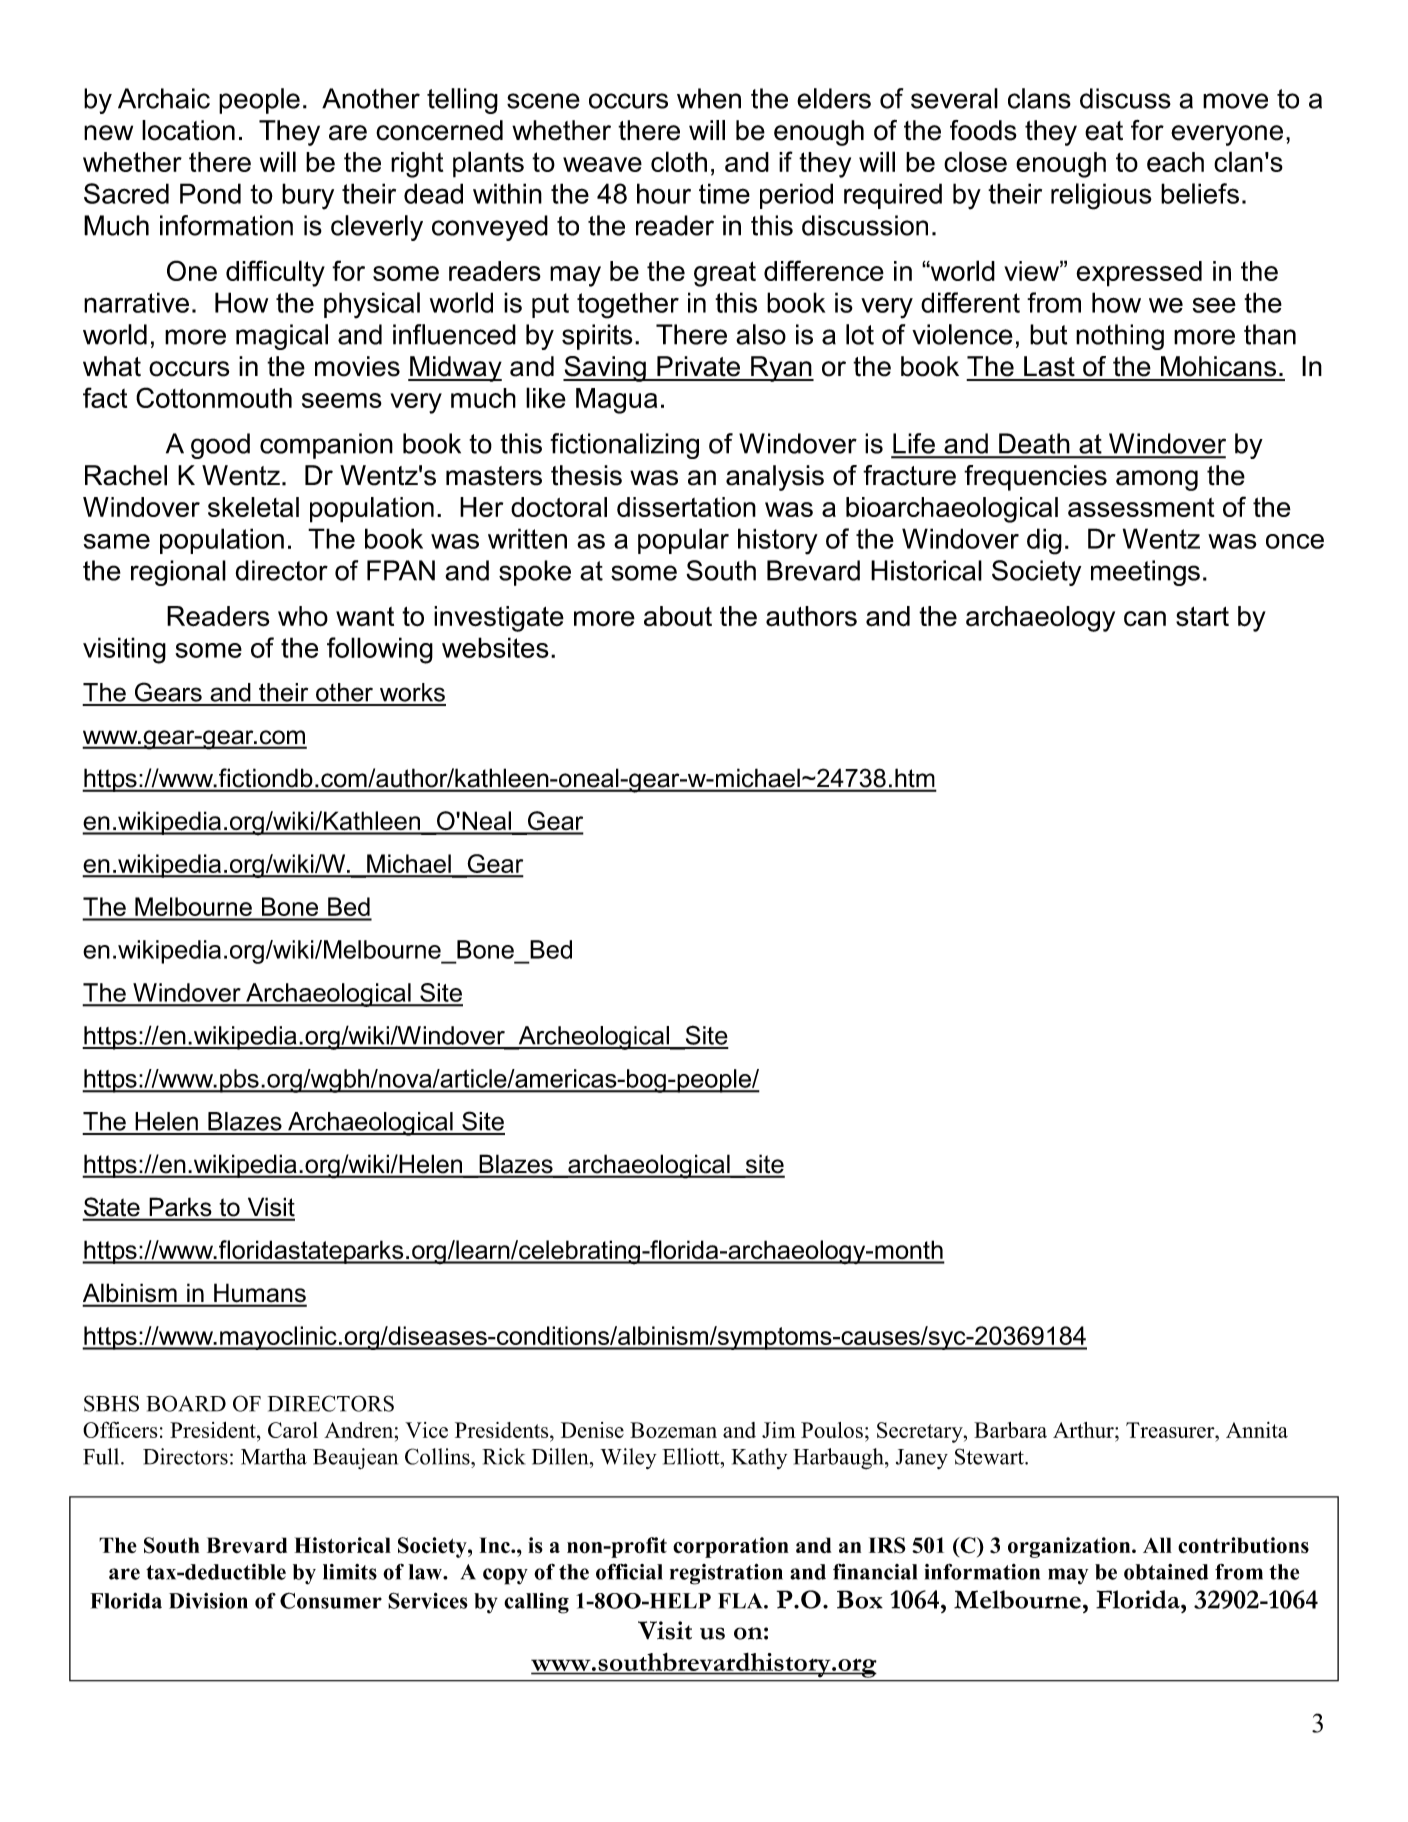 The width and height of the image is (1408, 1822). What do you see at coordinates (1175, 162) in the image?
I see `each` at bounding box center [1175, 162].
